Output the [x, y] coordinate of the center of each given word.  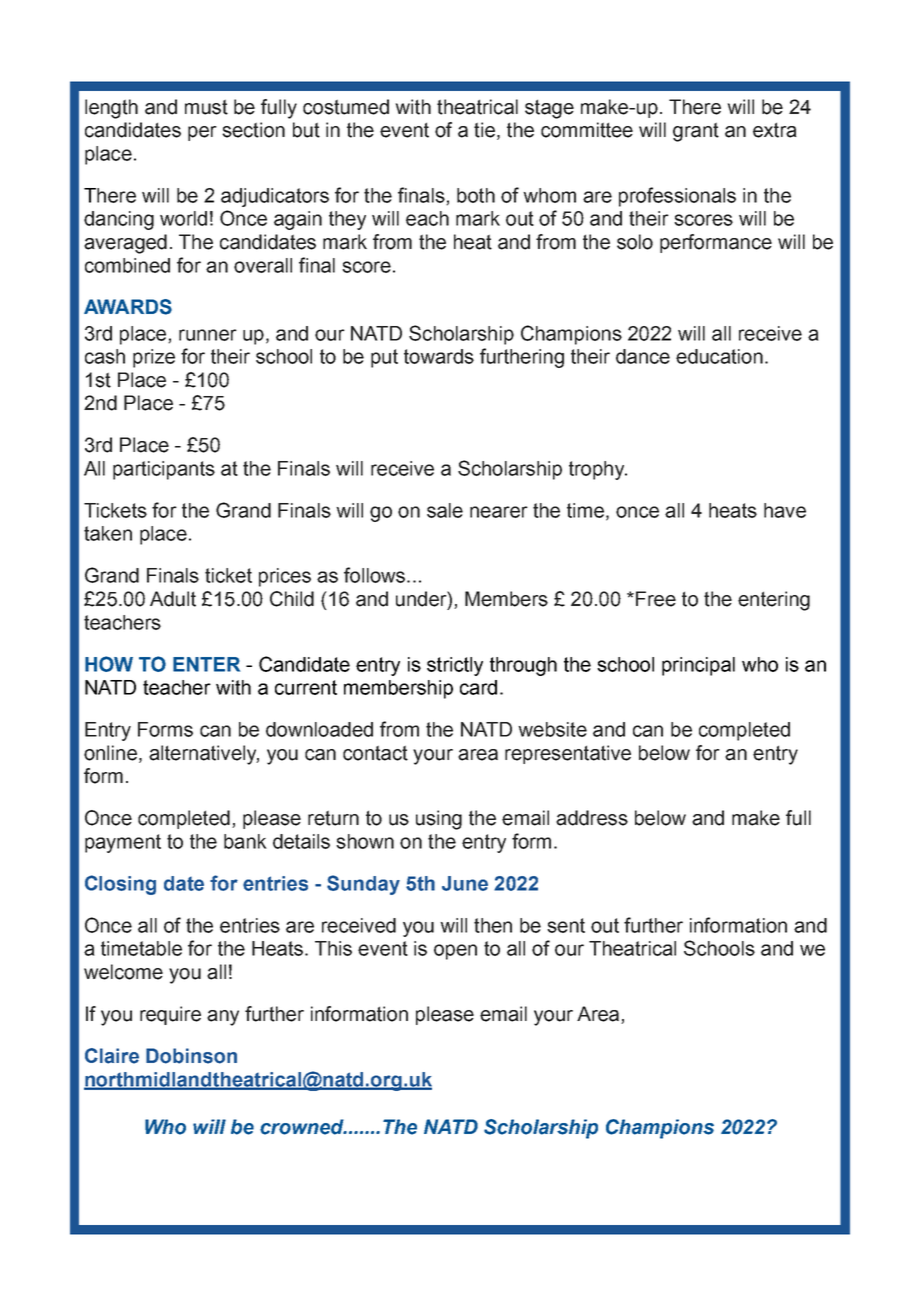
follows [374, 575]
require [170, 1015]
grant [696, 132]
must [206, 107]
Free [656, 599]
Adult [173, 599]
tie [484, 130]
